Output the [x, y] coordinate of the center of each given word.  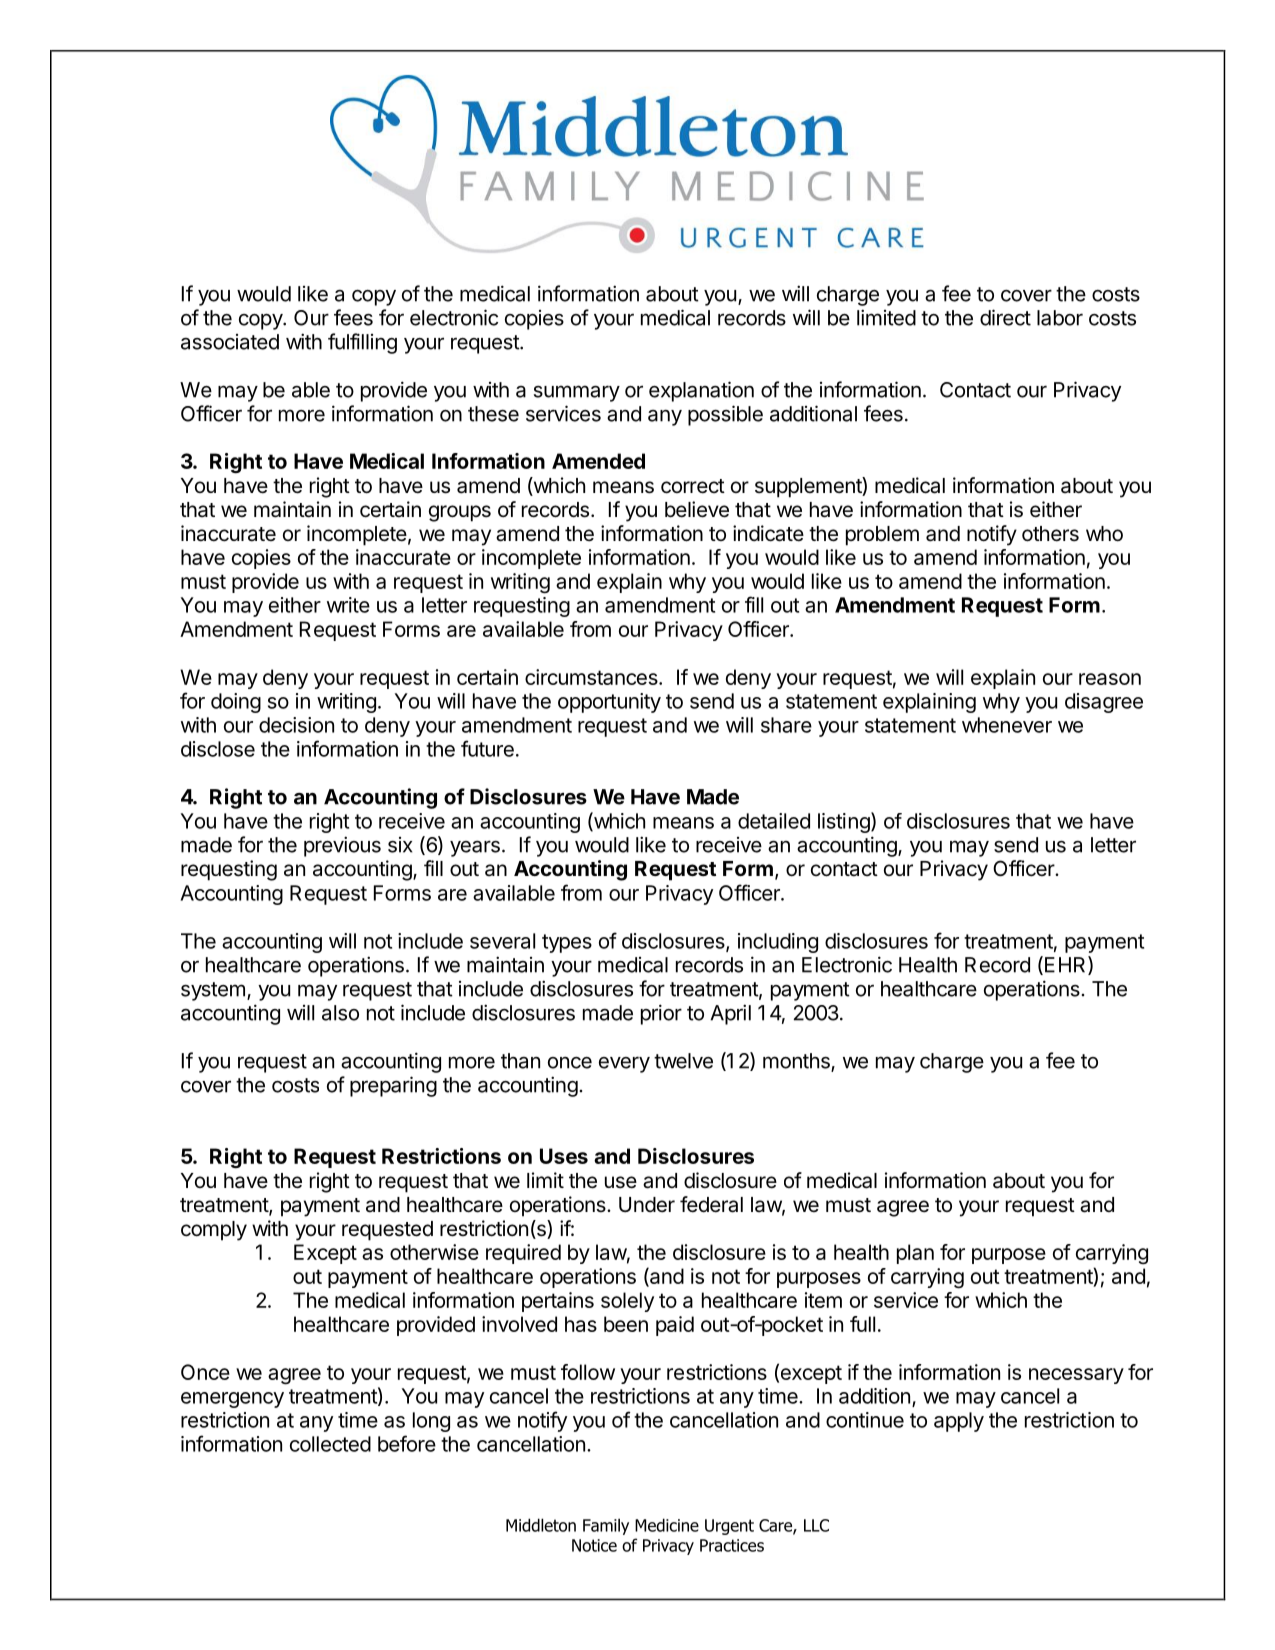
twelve [683, 1061]
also [340, 1013]
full [862, 1324]
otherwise [434, 1252]
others [1050, 534]
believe [697, 509]
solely [627, 1302]
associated [230, 342]
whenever [1007, 725]
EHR [1067, 965]
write [348, 605]
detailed [774, 821]
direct [1005, 317]
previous [342, 846]
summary [577, 393]
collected [330, 1444]
